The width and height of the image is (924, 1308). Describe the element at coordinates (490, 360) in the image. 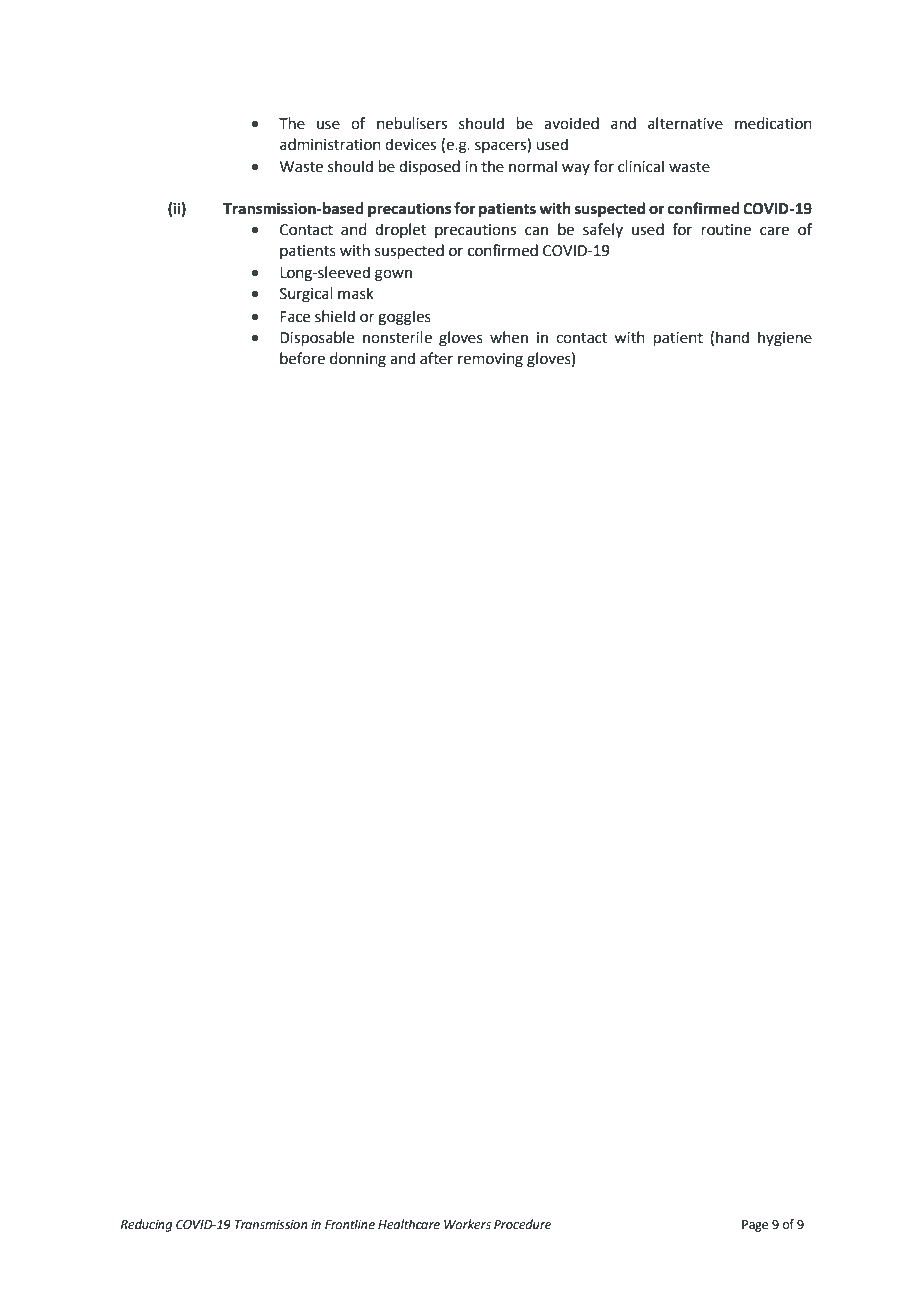

I see `removing` at that location.
